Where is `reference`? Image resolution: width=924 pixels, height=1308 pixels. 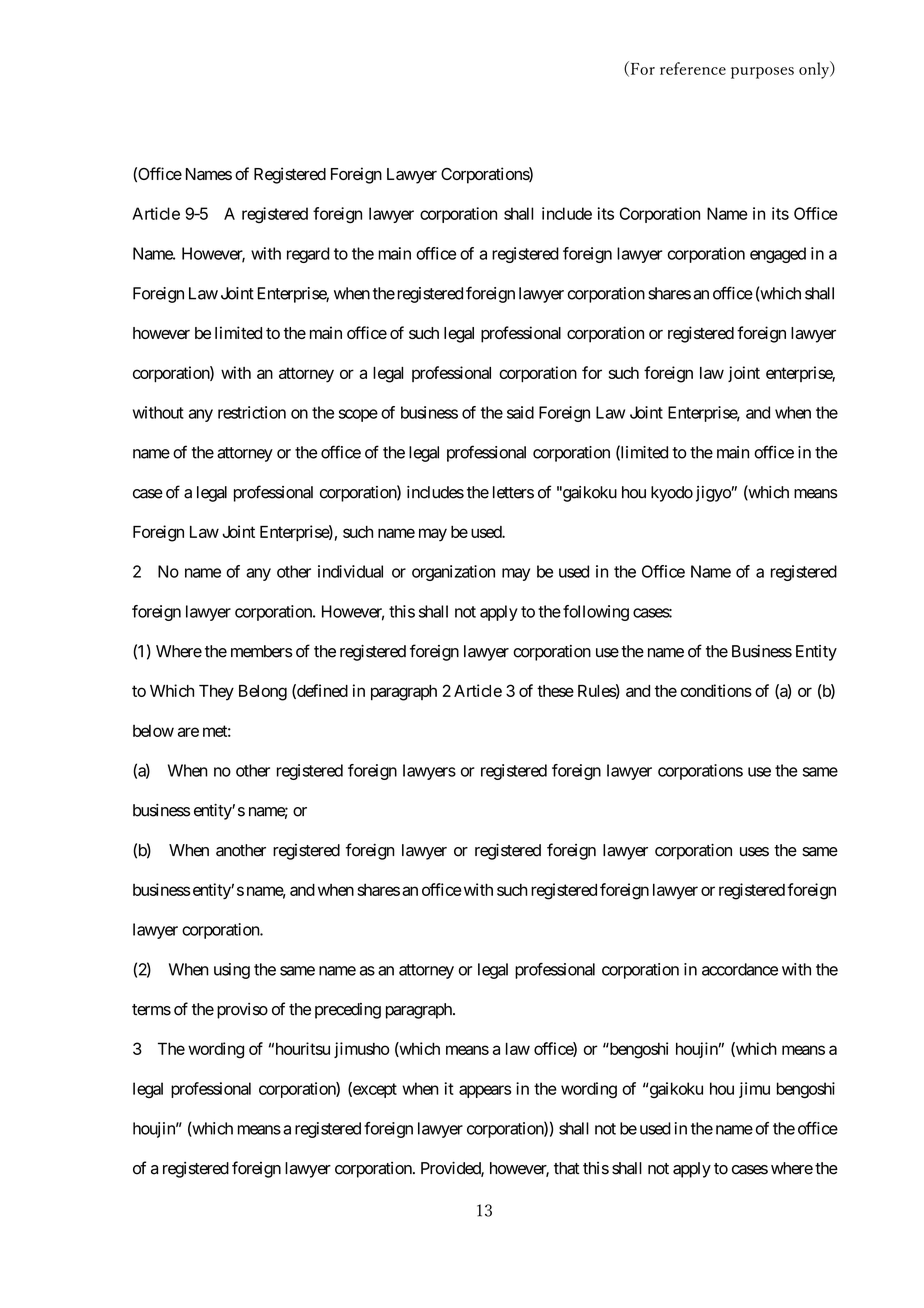
reference is located at coordinates (693, 68).
